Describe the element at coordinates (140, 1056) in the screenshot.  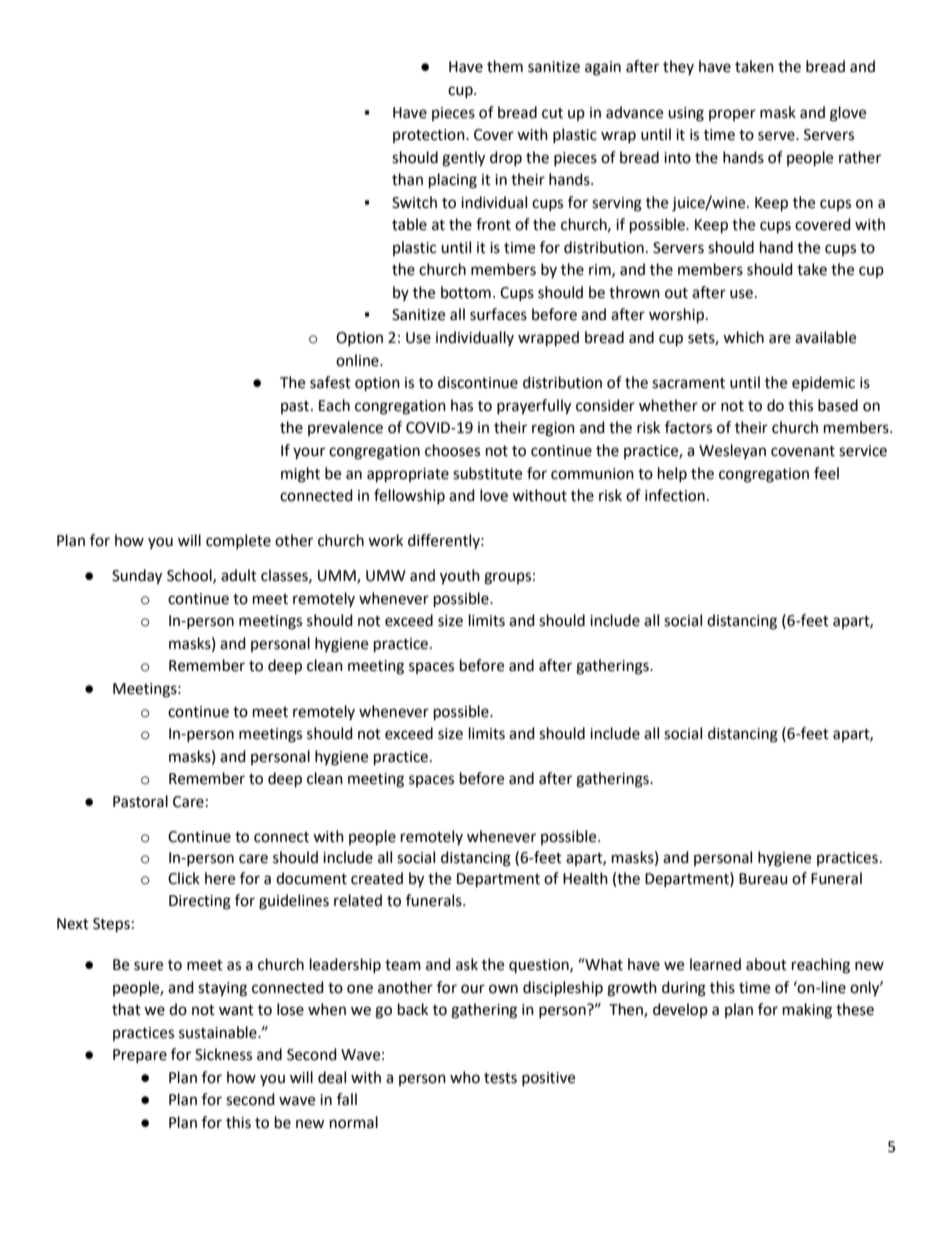
I see `Prepare` at that location.
